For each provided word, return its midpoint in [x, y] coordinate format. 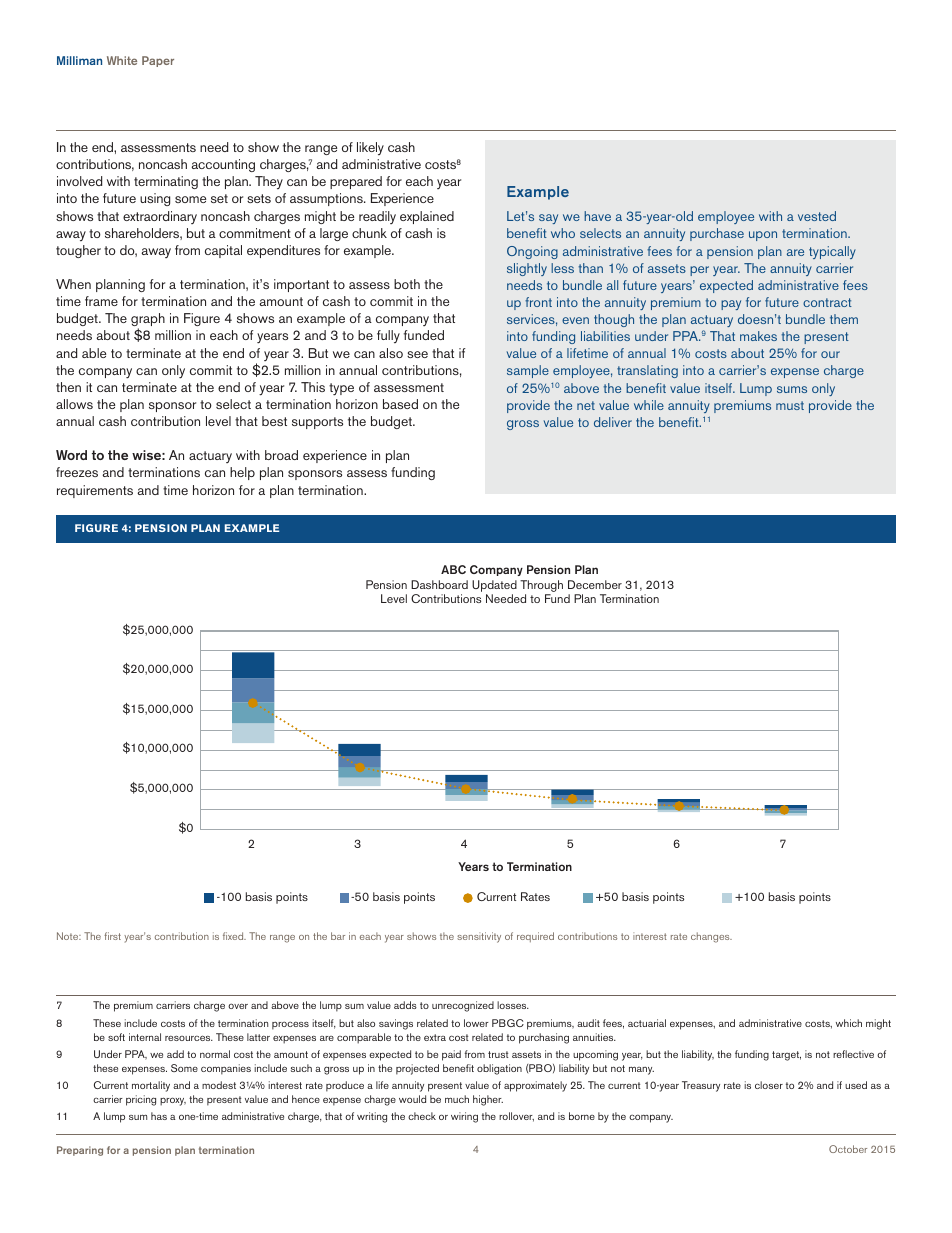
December [595, 584]
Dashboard [439, 584]
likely [370, 148]
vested [817, 216]
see [417, 354]
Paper [158, 61]
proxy [173, 1101]
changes [711, 937]
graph [148, 321]
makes [758, 336]
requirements [95, 491]
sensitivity [479, 937]
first [112, 936]
